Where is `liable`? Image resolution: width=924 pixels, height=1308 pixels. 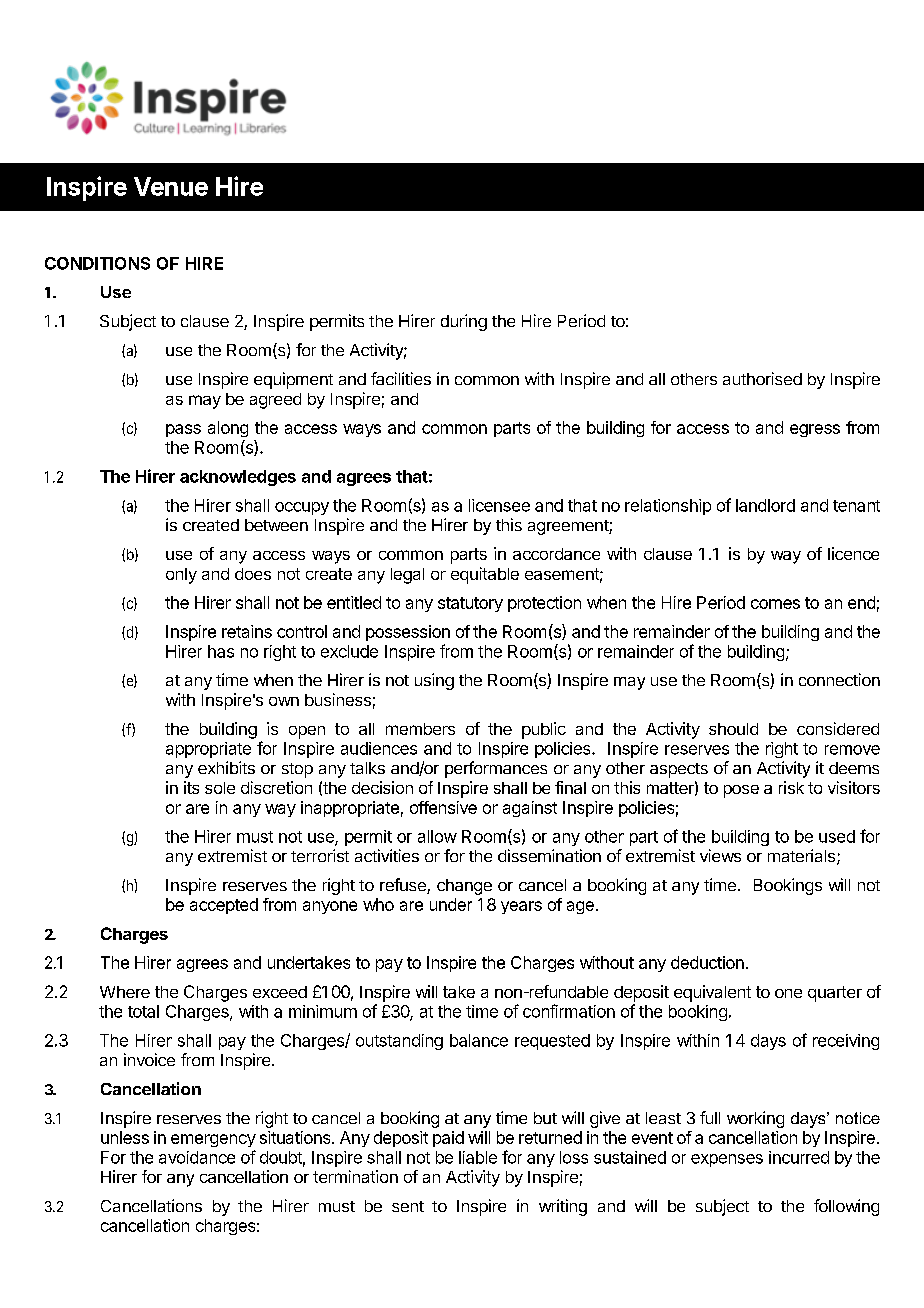 liable is located at coordinates (478, 1157).
